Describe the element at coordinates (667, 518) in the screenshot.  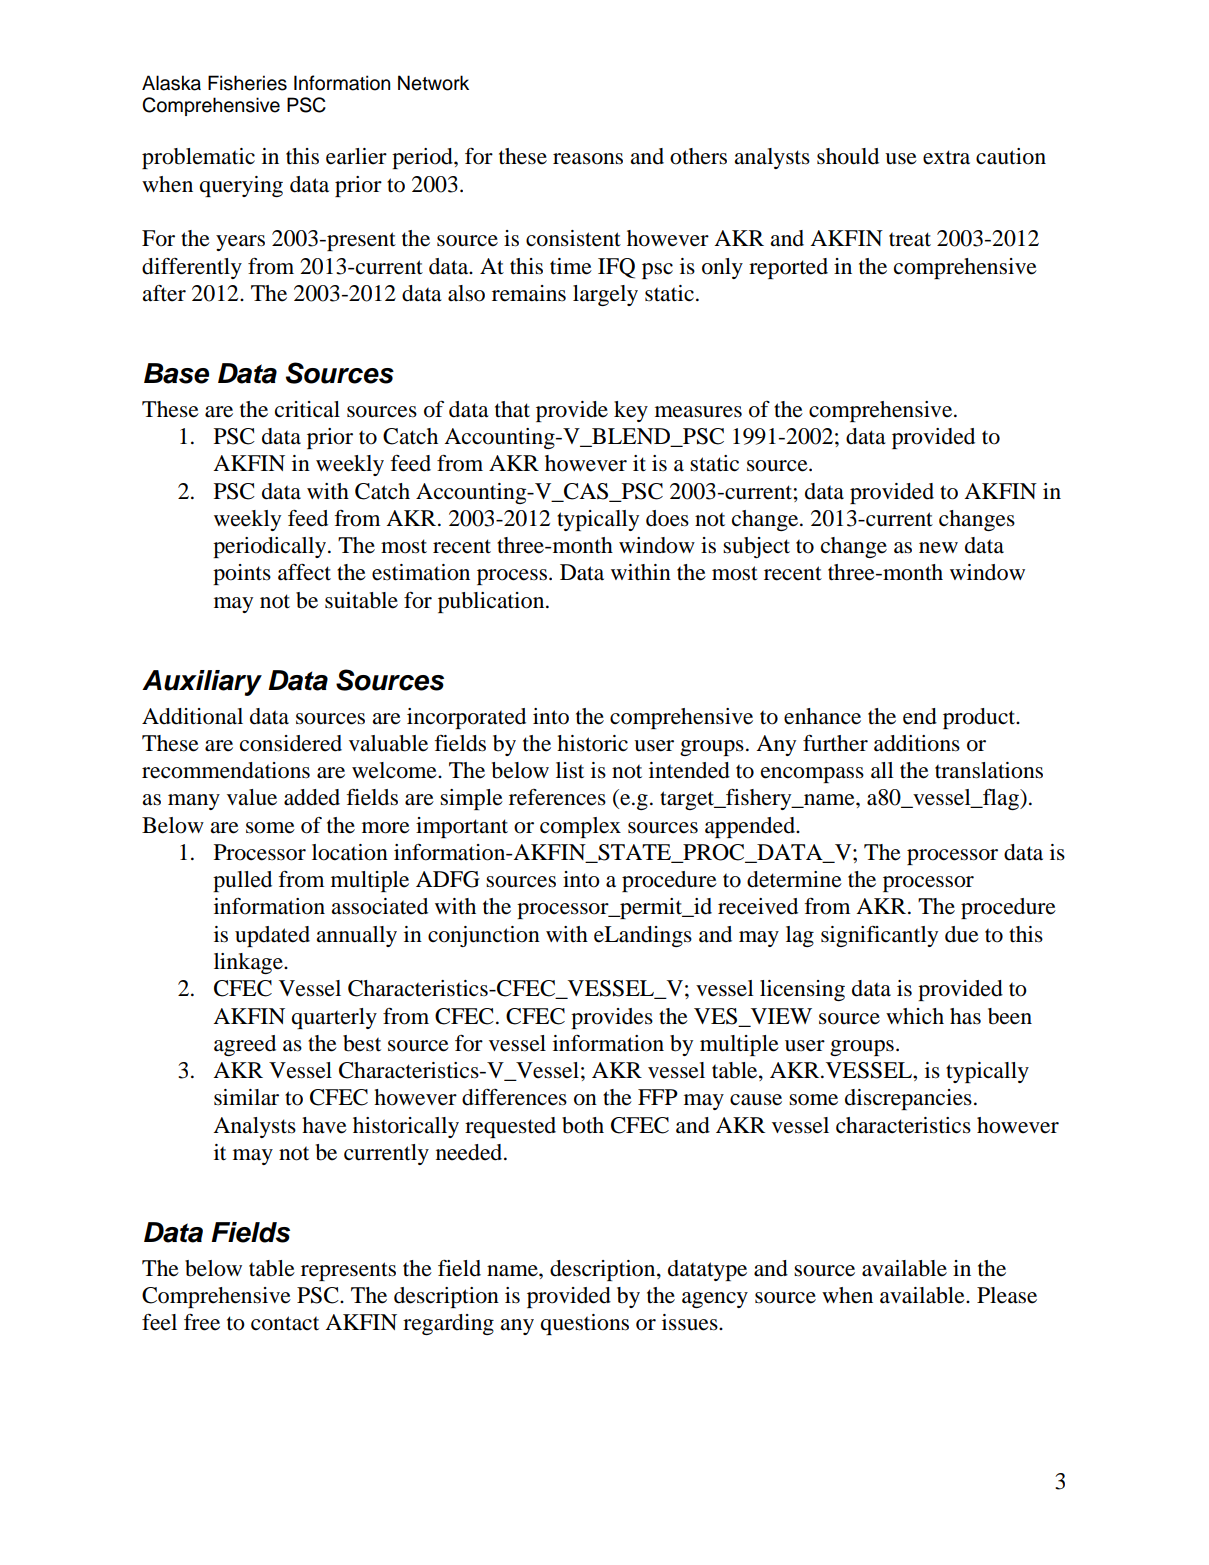
I see `does` at that location.
